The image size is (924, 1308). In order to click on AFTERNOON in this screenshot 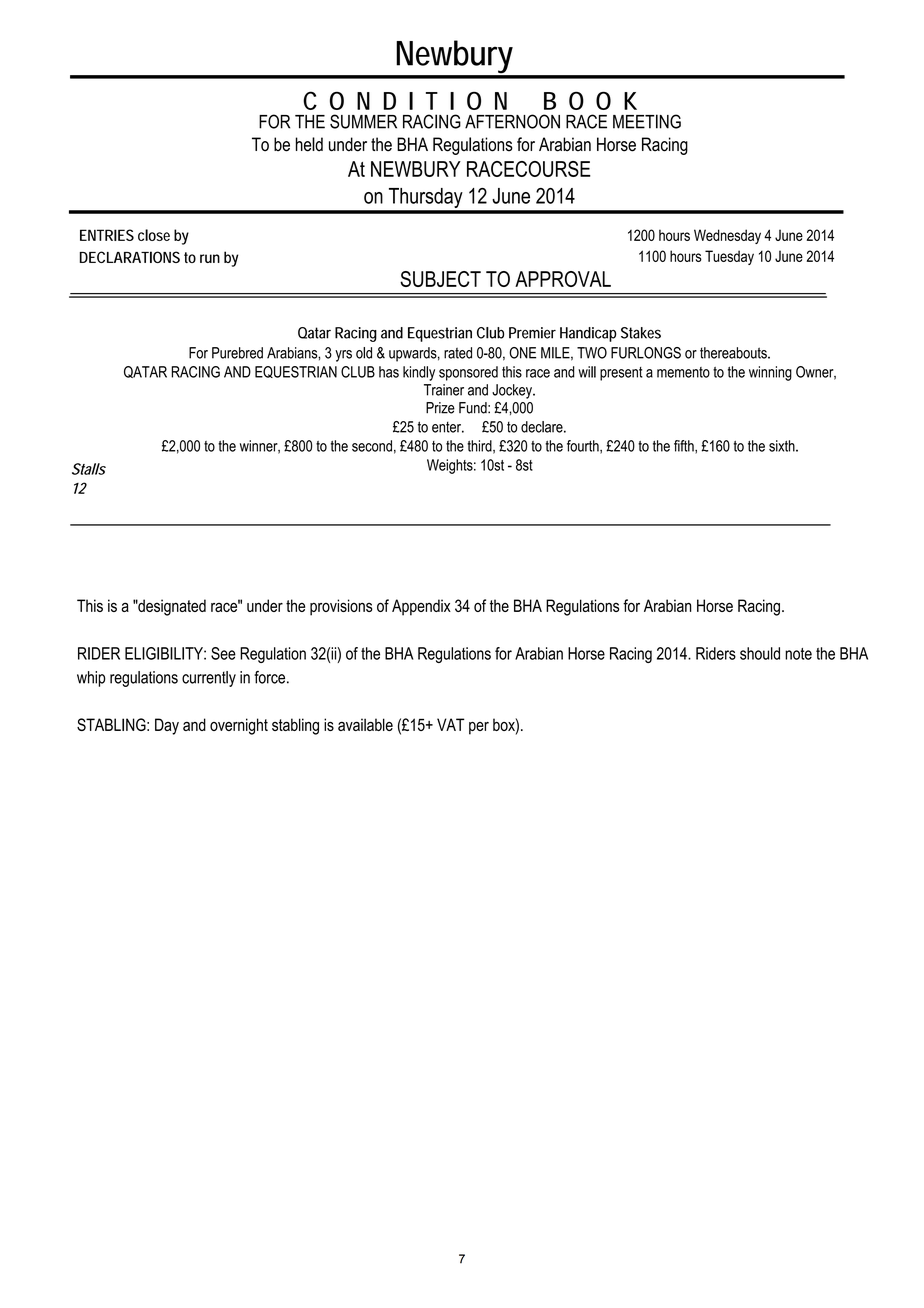, I will do `click(512, 121)`.
